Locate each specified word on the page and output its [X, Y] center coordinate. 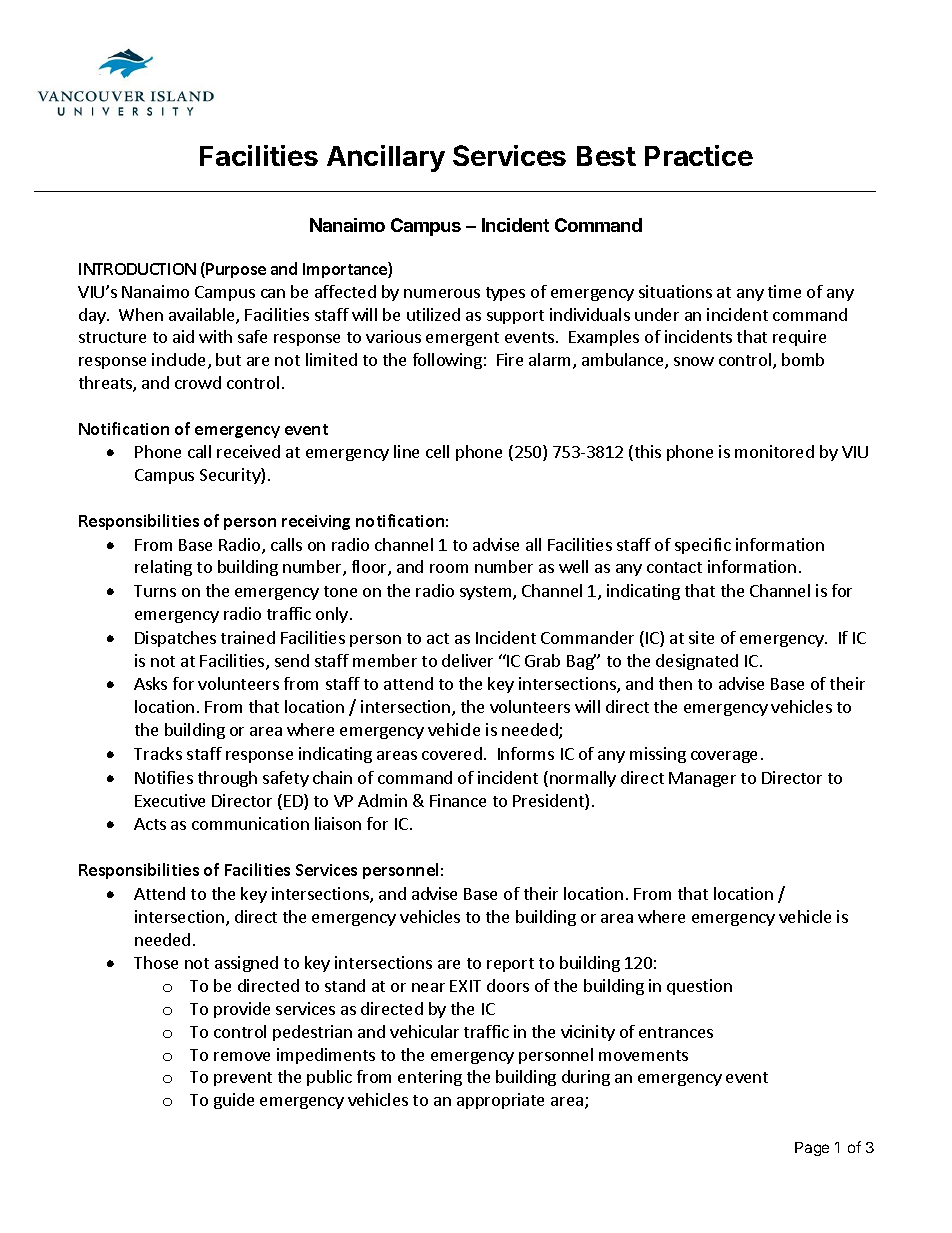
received [248, 451]
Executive [170, 800]
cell [437, 451]
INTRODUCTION [137, 269]
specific [703, 546]
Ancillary [386, 158]
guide [234, 1101]
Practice [699, 155]
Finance [458, 800]
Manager [702, 779]
